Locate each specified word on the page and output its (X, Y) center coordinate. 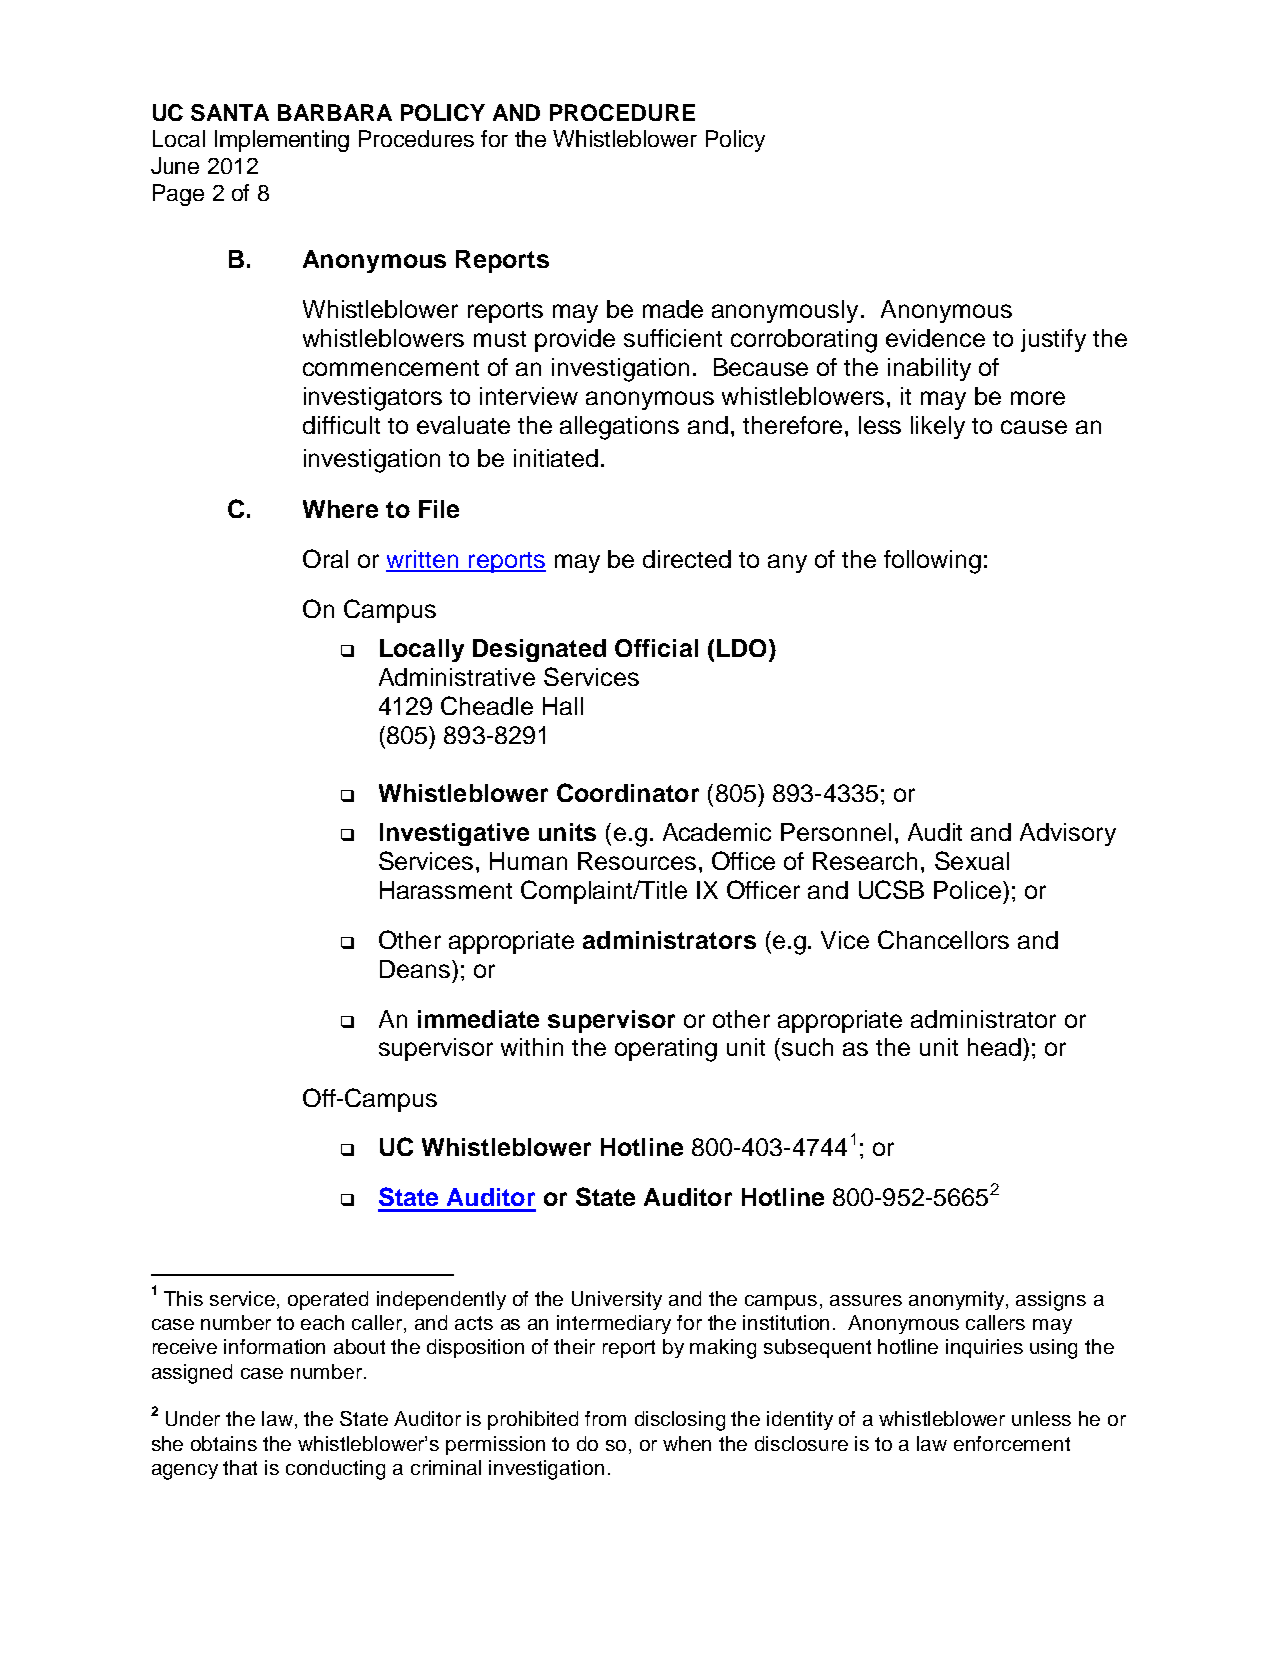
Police (967, 890)
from (605, 1418)
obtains (224, 1443)
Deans (415, 969)
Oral (325, 558)
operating (666, 1050)
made (673, 309)
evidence (935, 338)
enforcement (1012, 1443)
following (932, 562)
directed (687, 559)
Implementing (282, 141)
